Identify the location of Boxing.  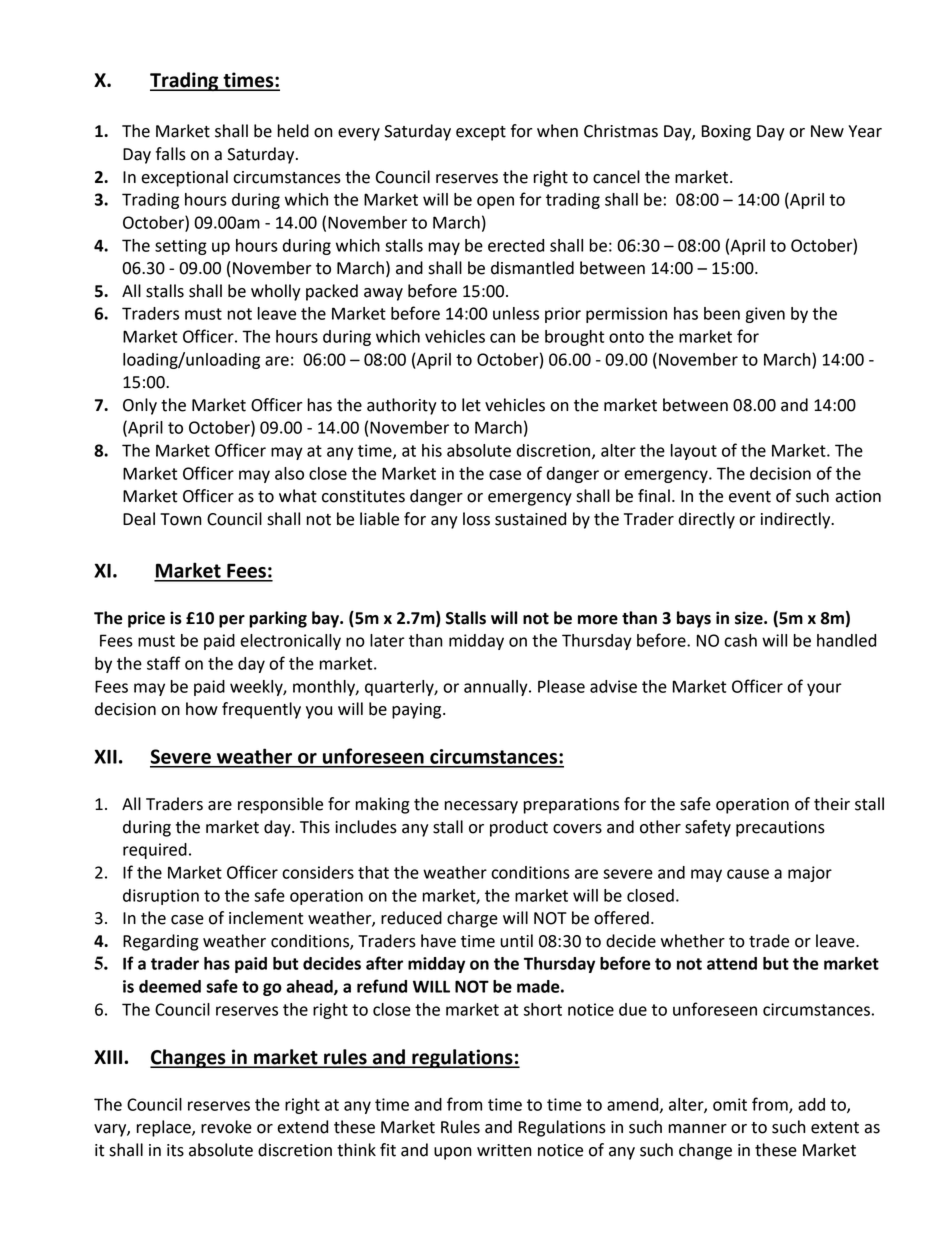
(726, 133).
